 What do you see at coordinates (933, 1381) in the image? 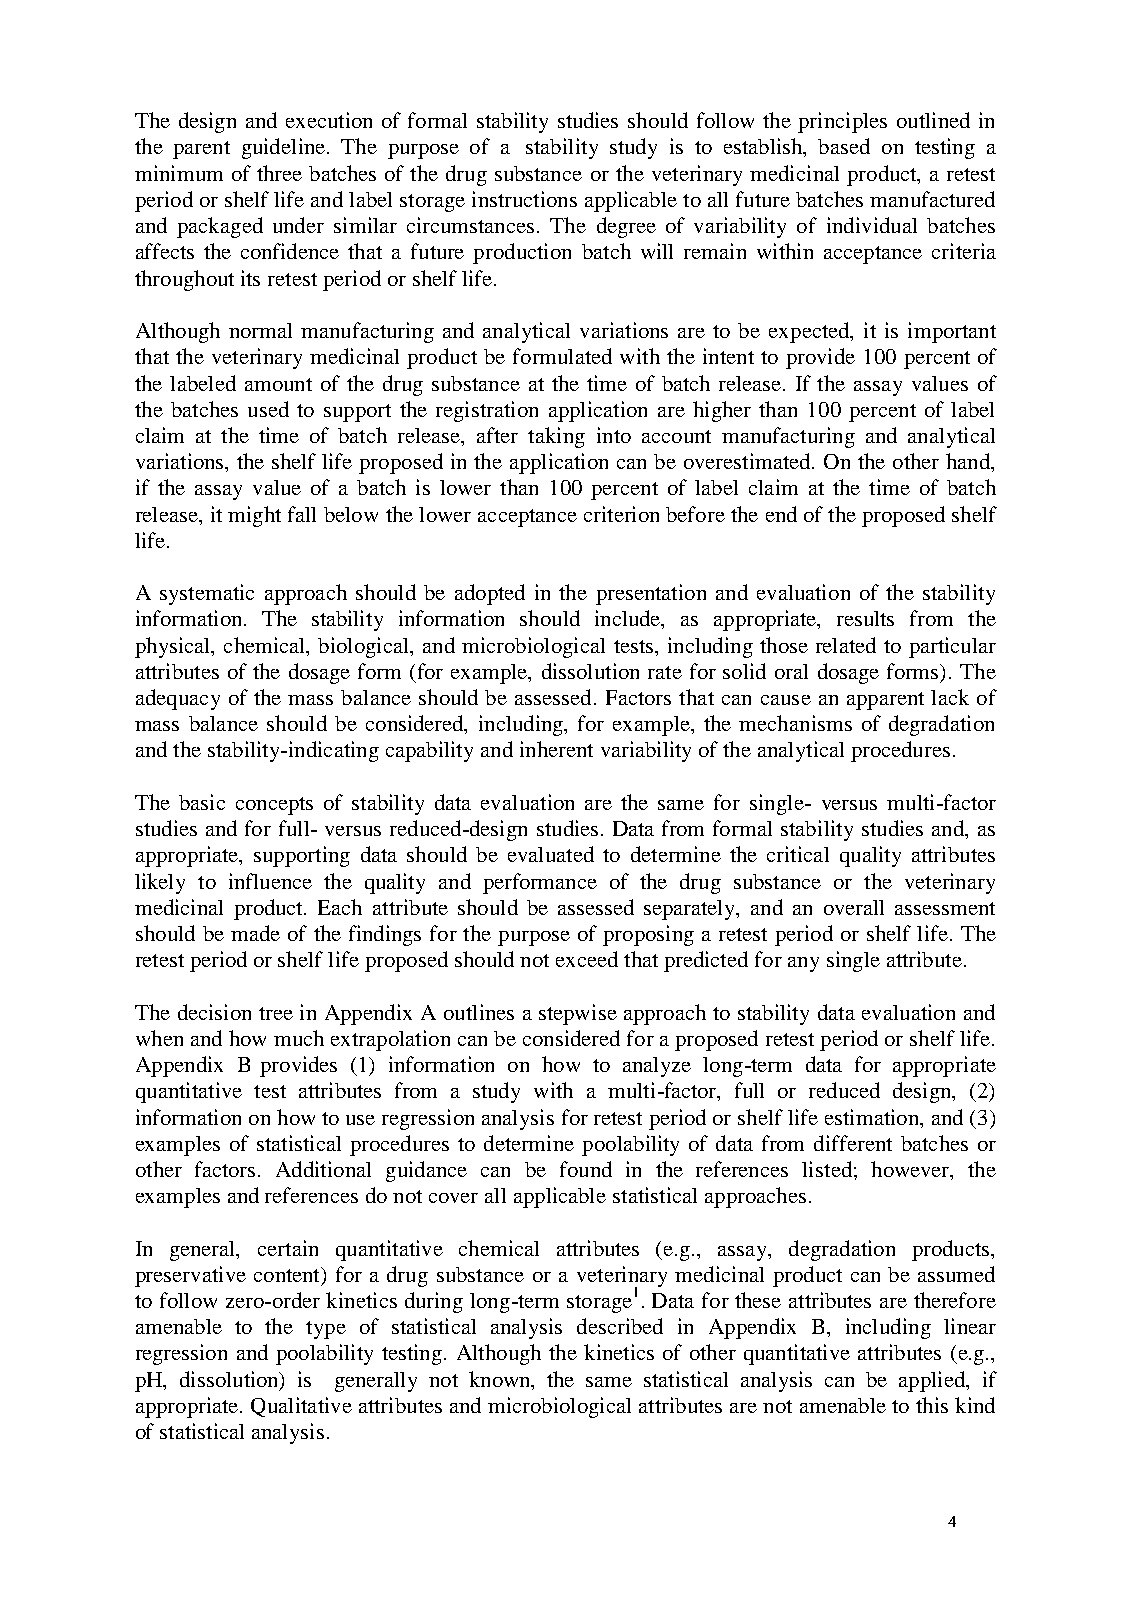
I see `applied` at bounding box center [933, 1381].
